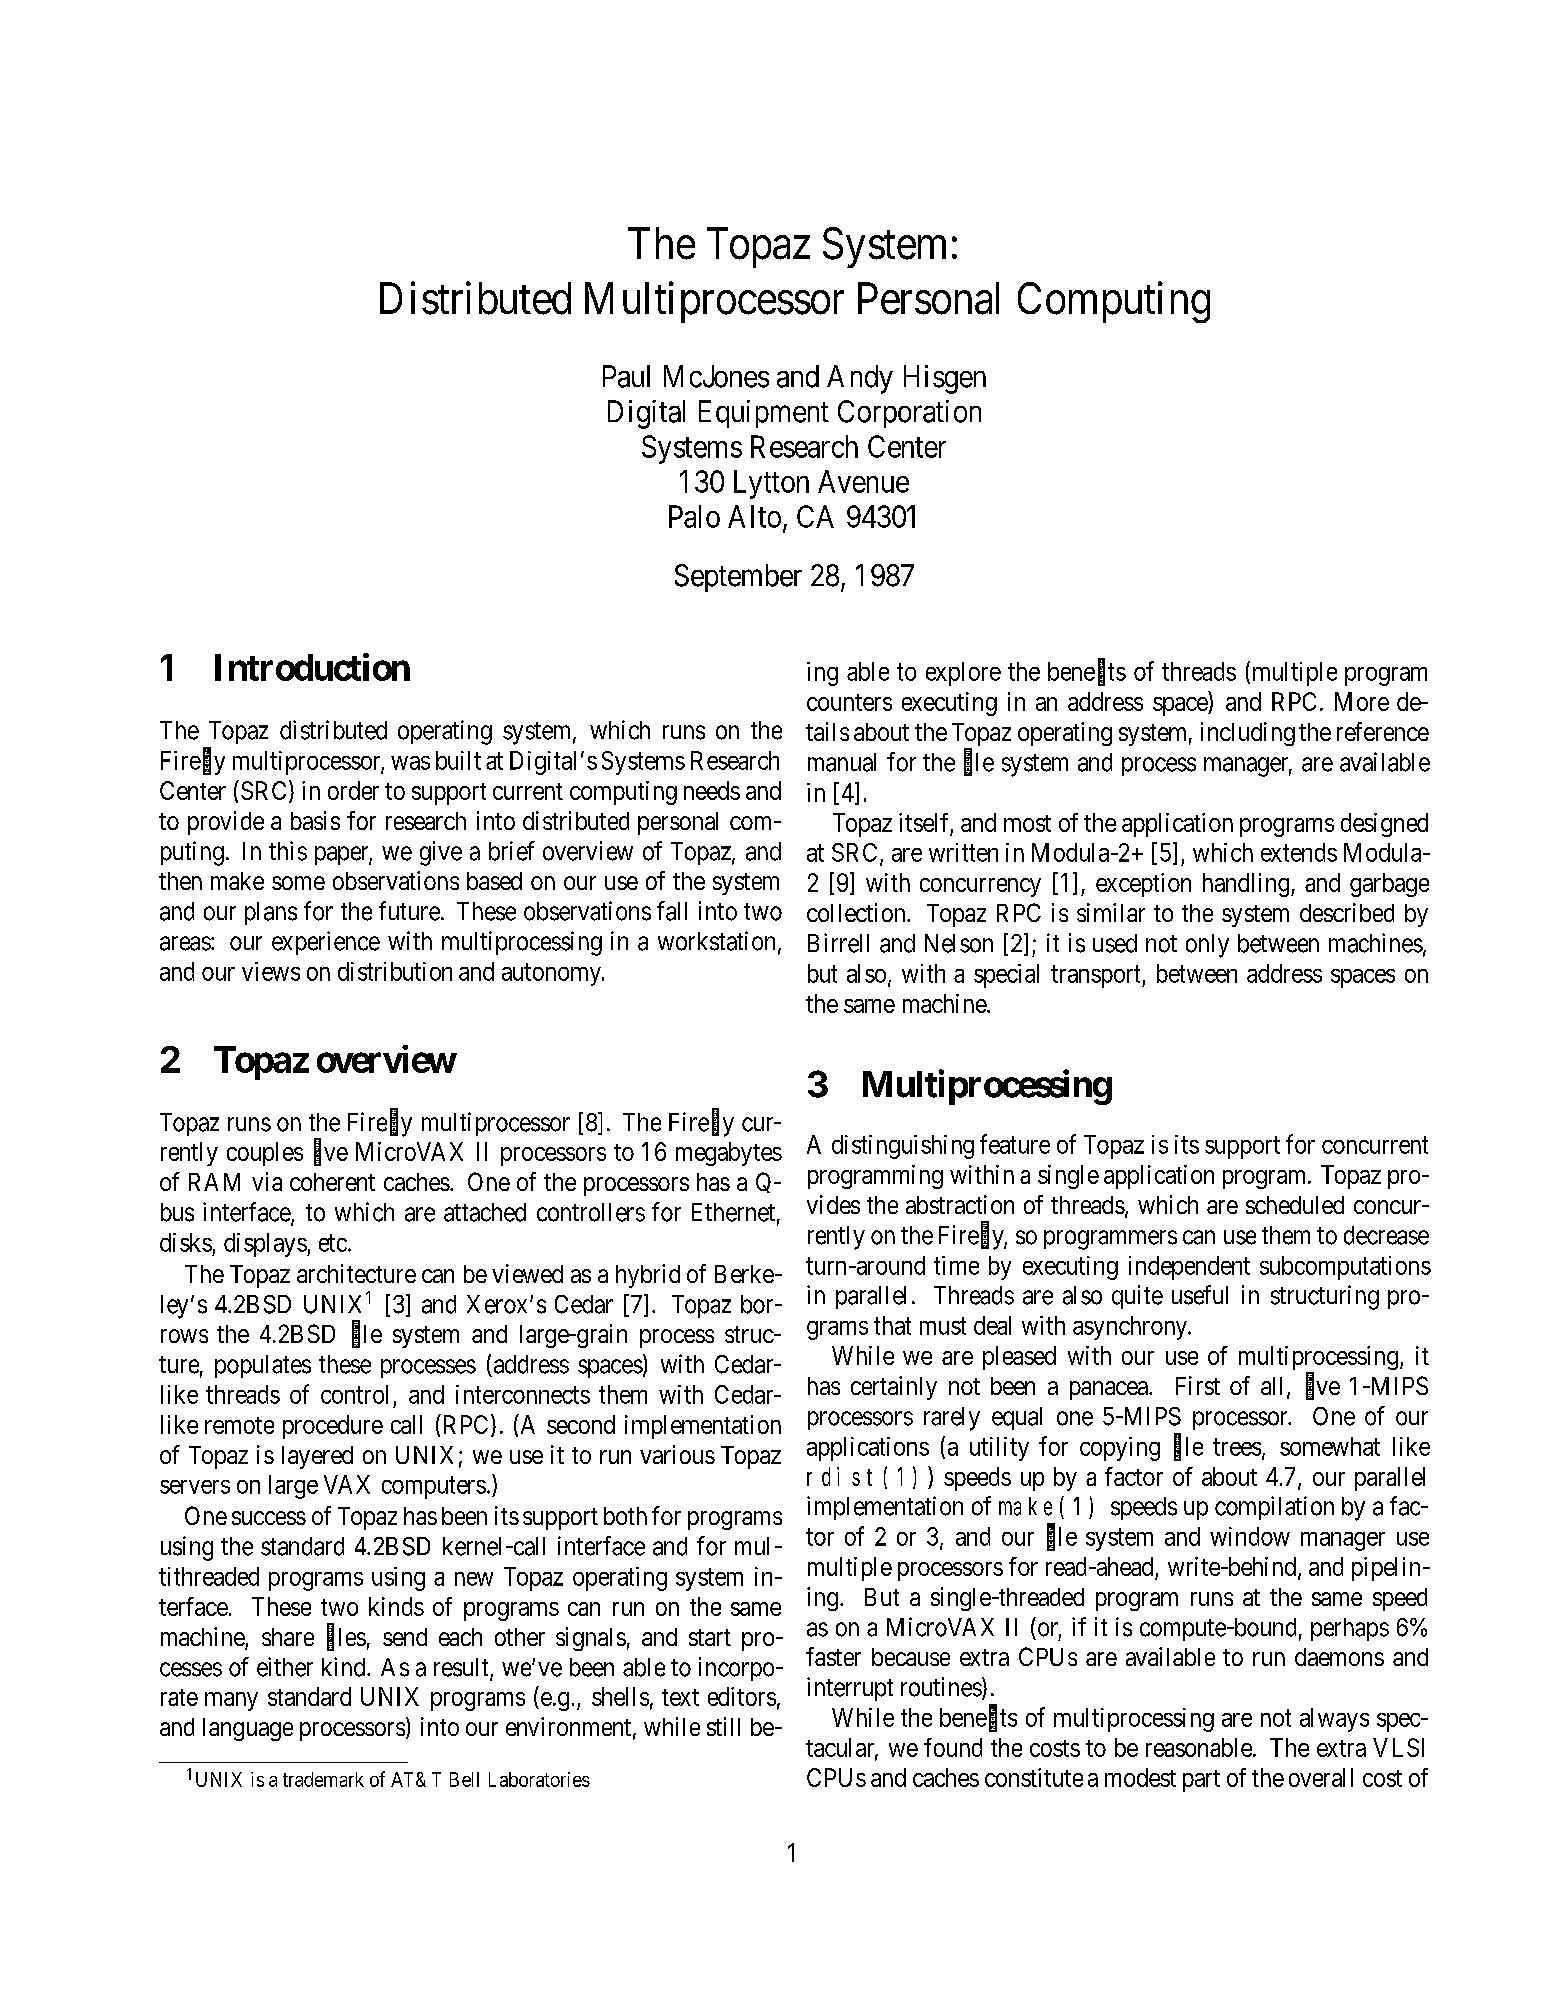 The height and width of the document is (1996, 1542). I want to click on handling, so click(1247, 885).
